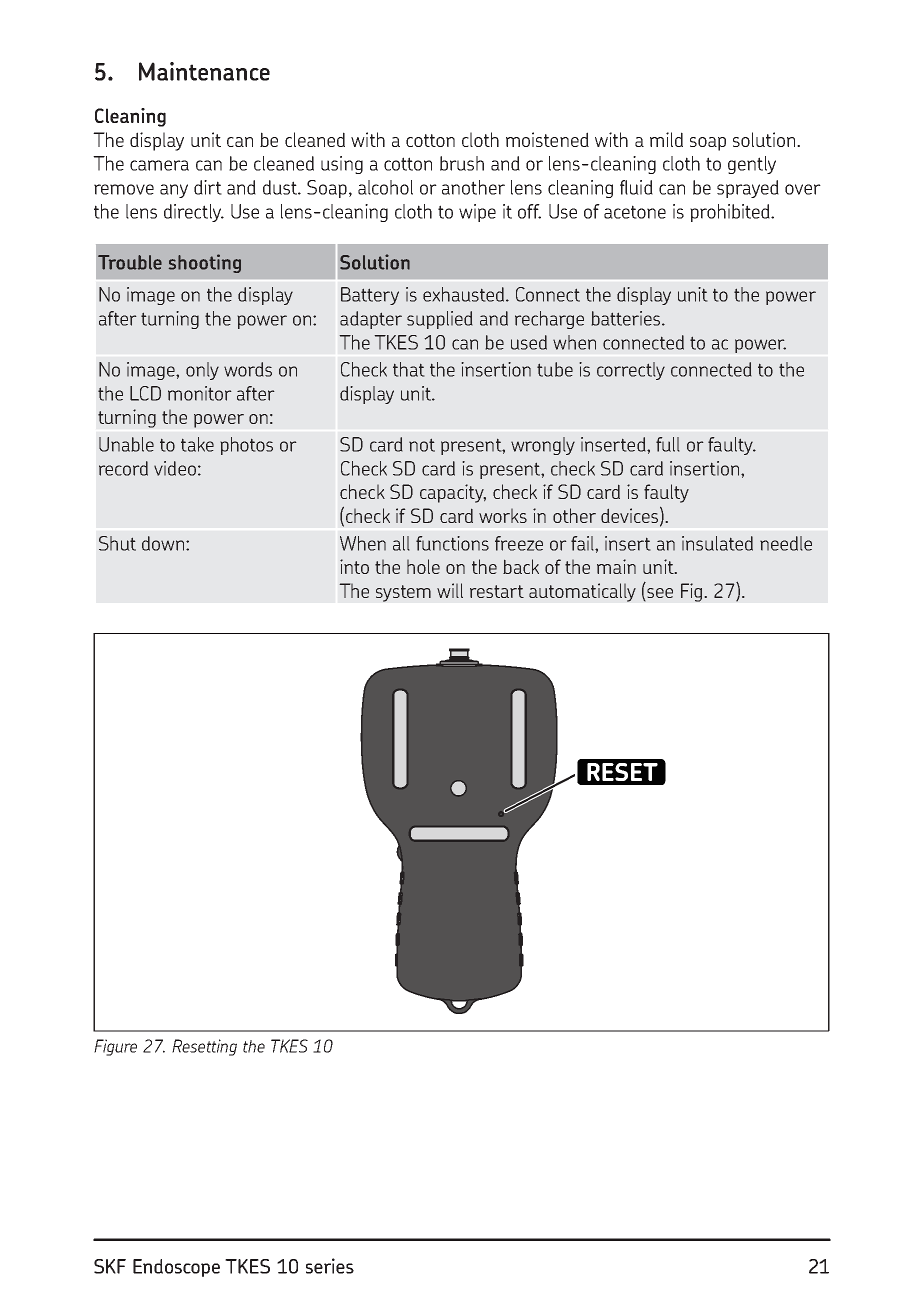 Image resolution: width=924 pixels, height=1311 pixels. What do you see at coordinates (752, 165) in the screenshot?
I see `gently` at bounding box center [752, 165].
